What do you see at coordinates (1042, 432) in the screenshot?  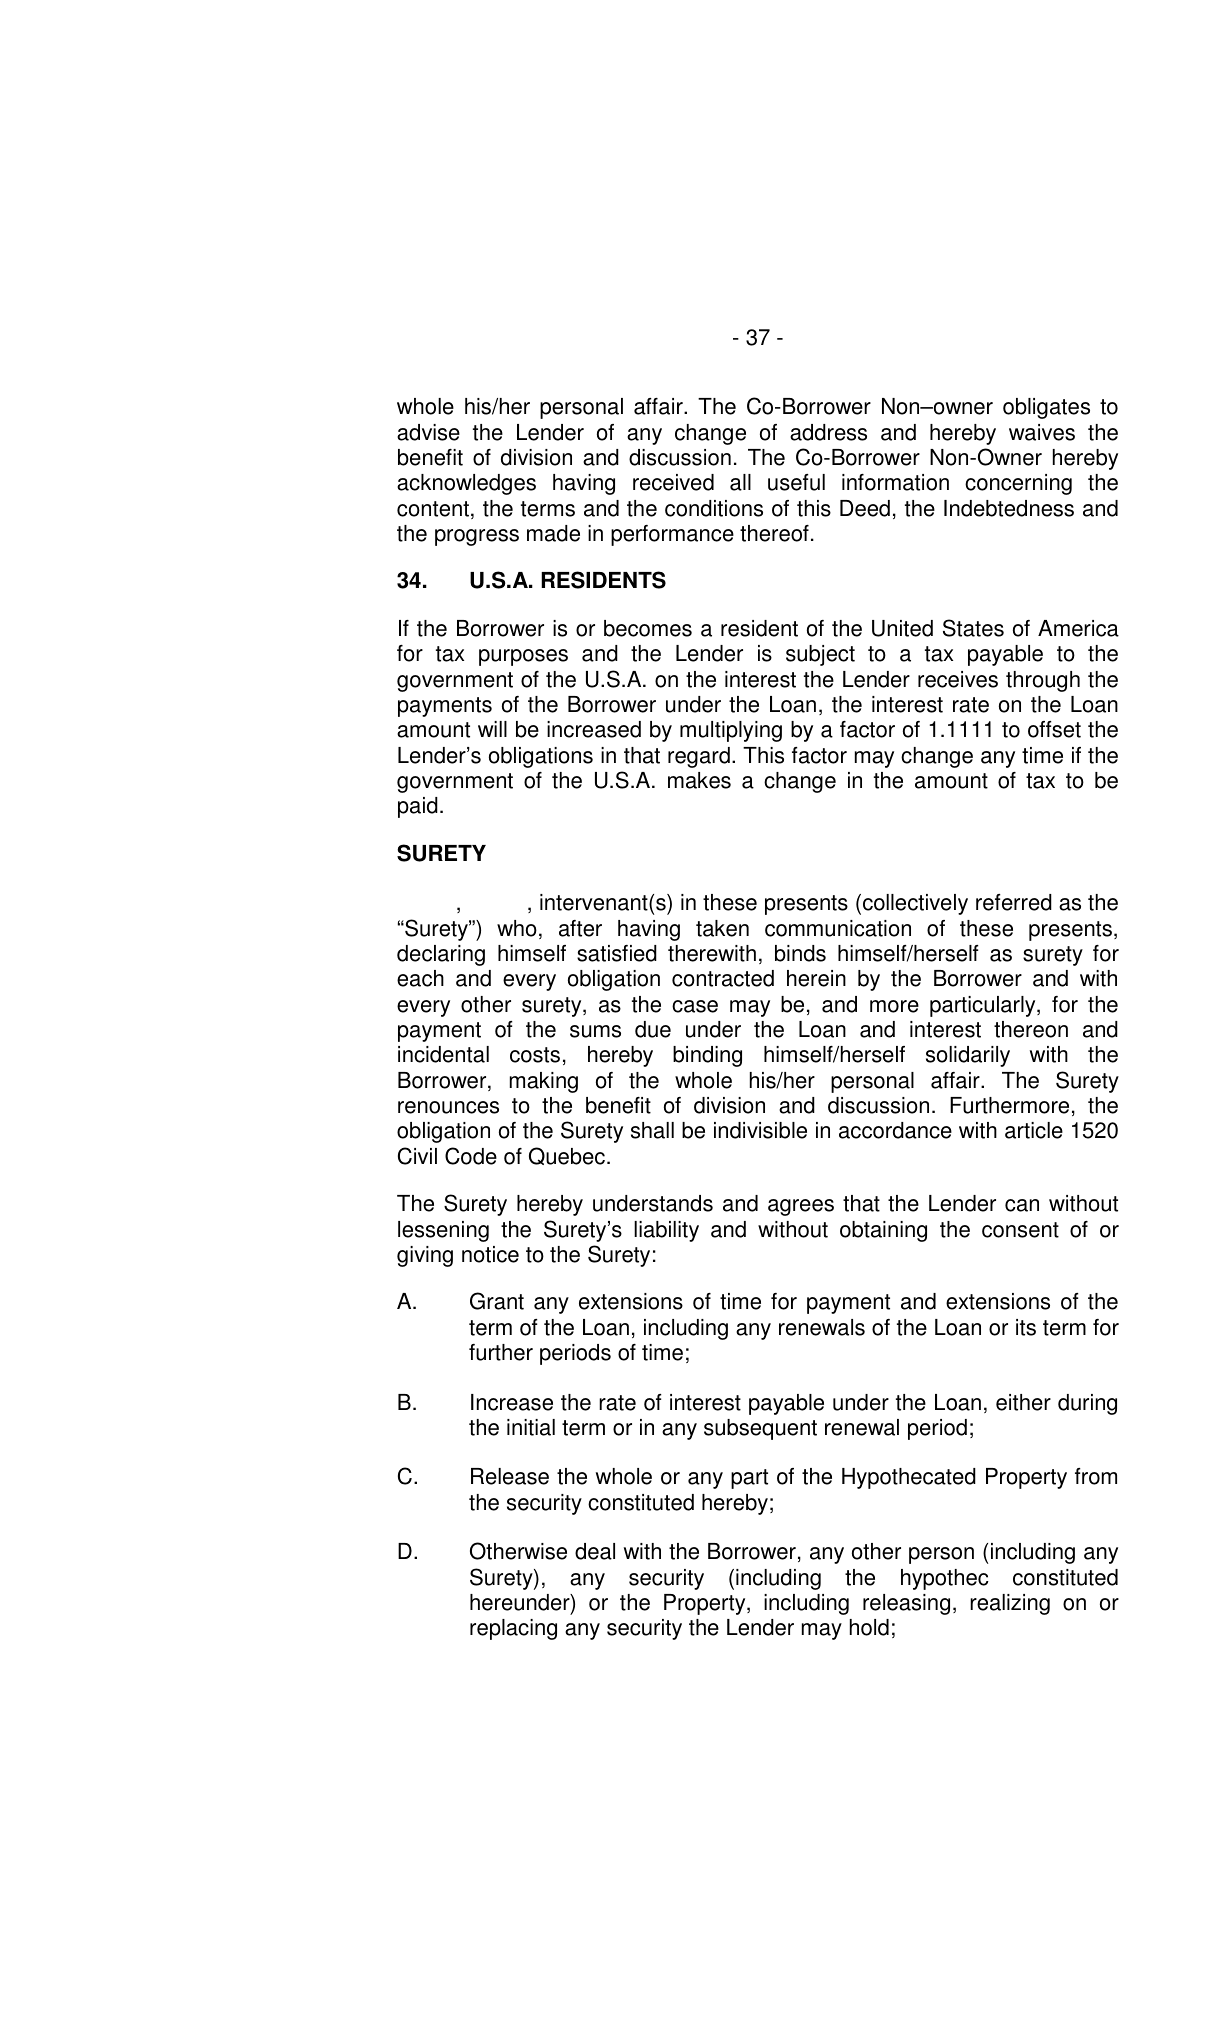 I see `waives` at bounding box center [1042, 432].
